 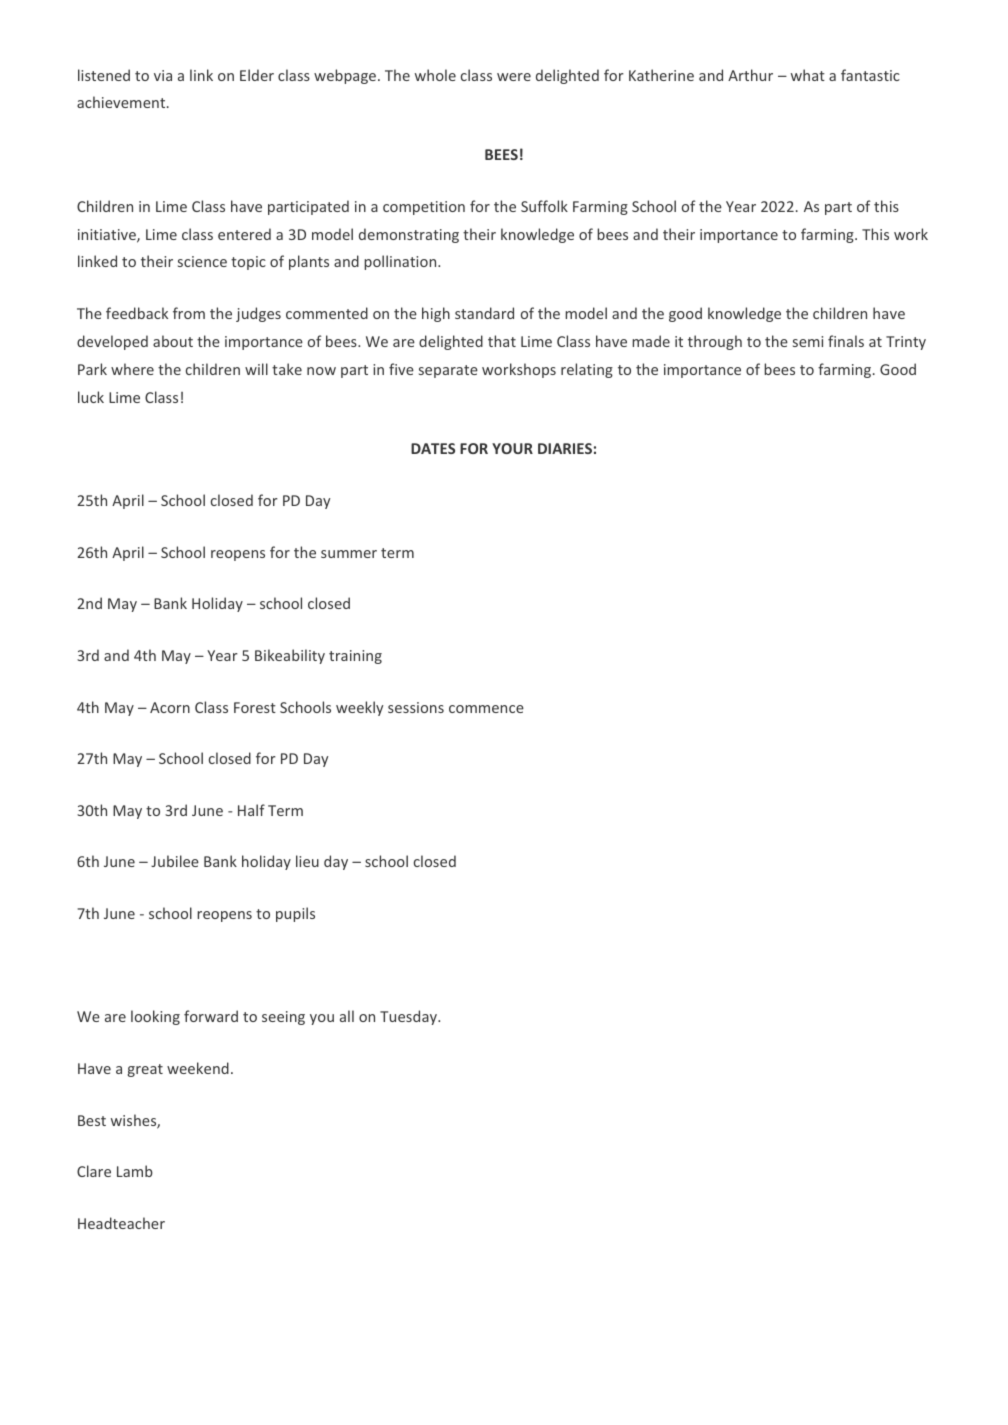 I want to click on Lamb, so click(x=135, y=1171).
